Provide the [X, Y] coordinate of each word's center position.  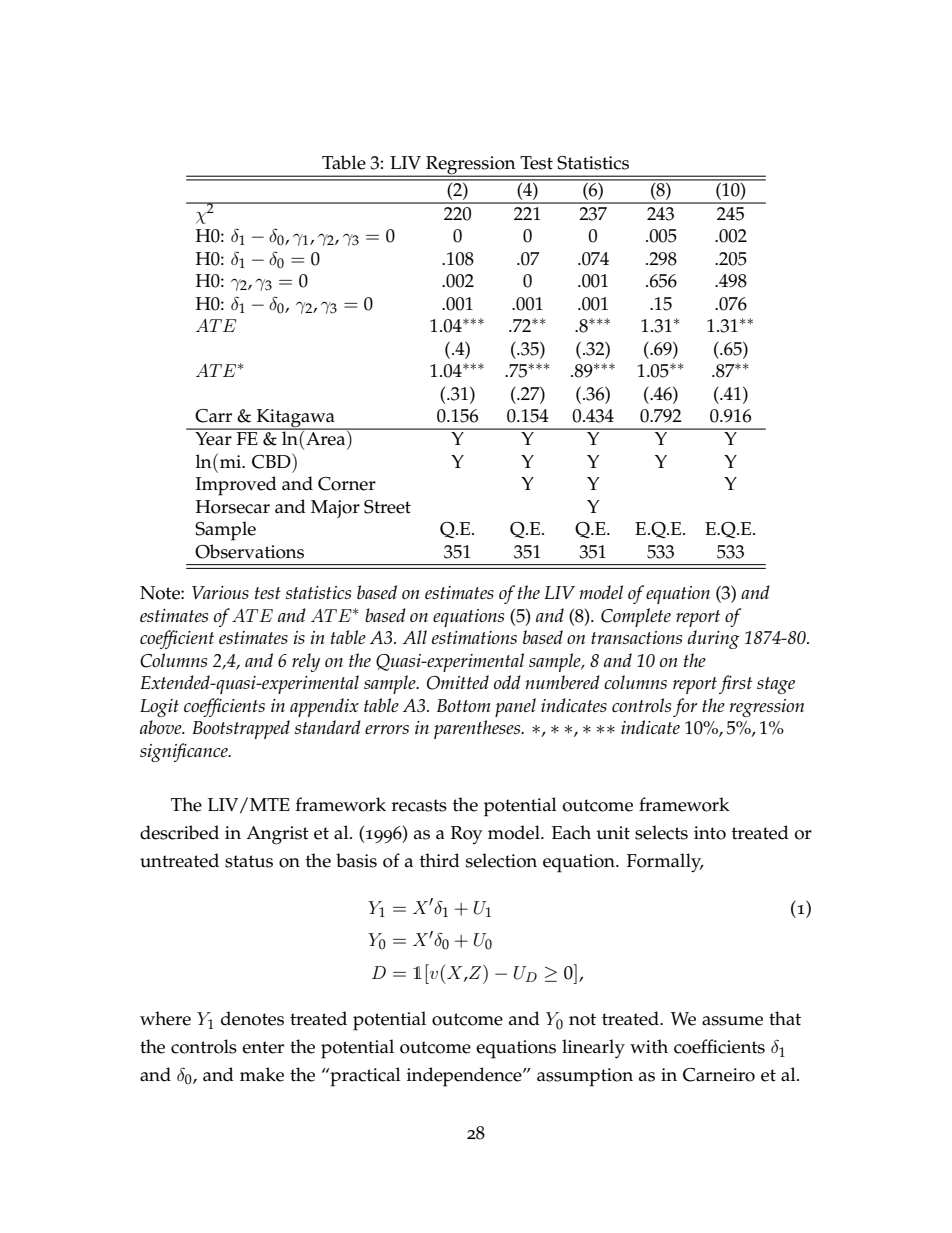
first [735, 684]
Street [387, 507]
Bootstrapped [241, 729]
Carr [213, 416]
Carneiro [719, 1075]
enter [263, 1047]
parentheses [478, 729]
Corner [347, 484]
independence [465, 1077]
